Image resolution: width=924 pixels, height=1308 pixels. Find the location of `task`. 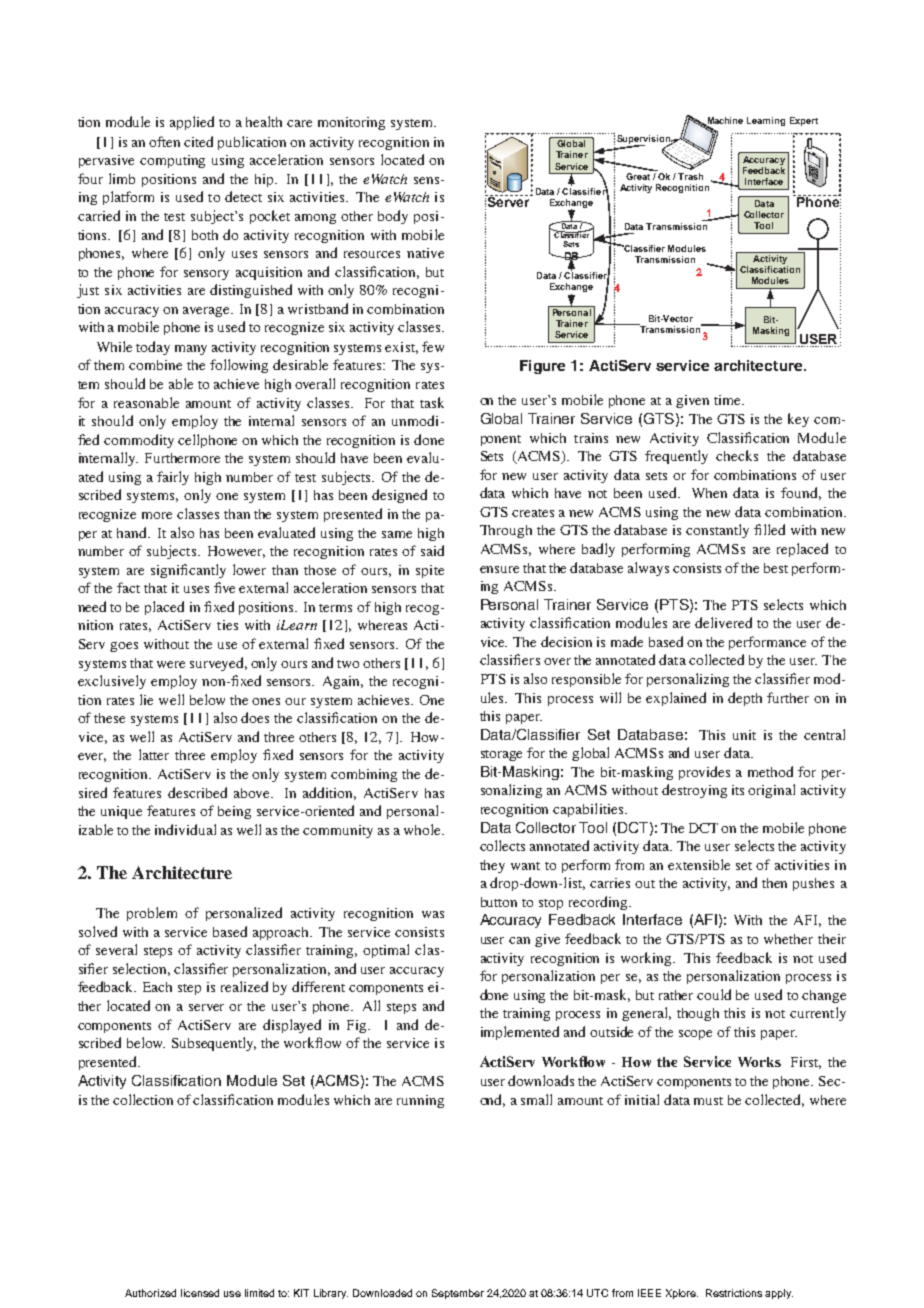

task is located at coordinates (432, 402).
